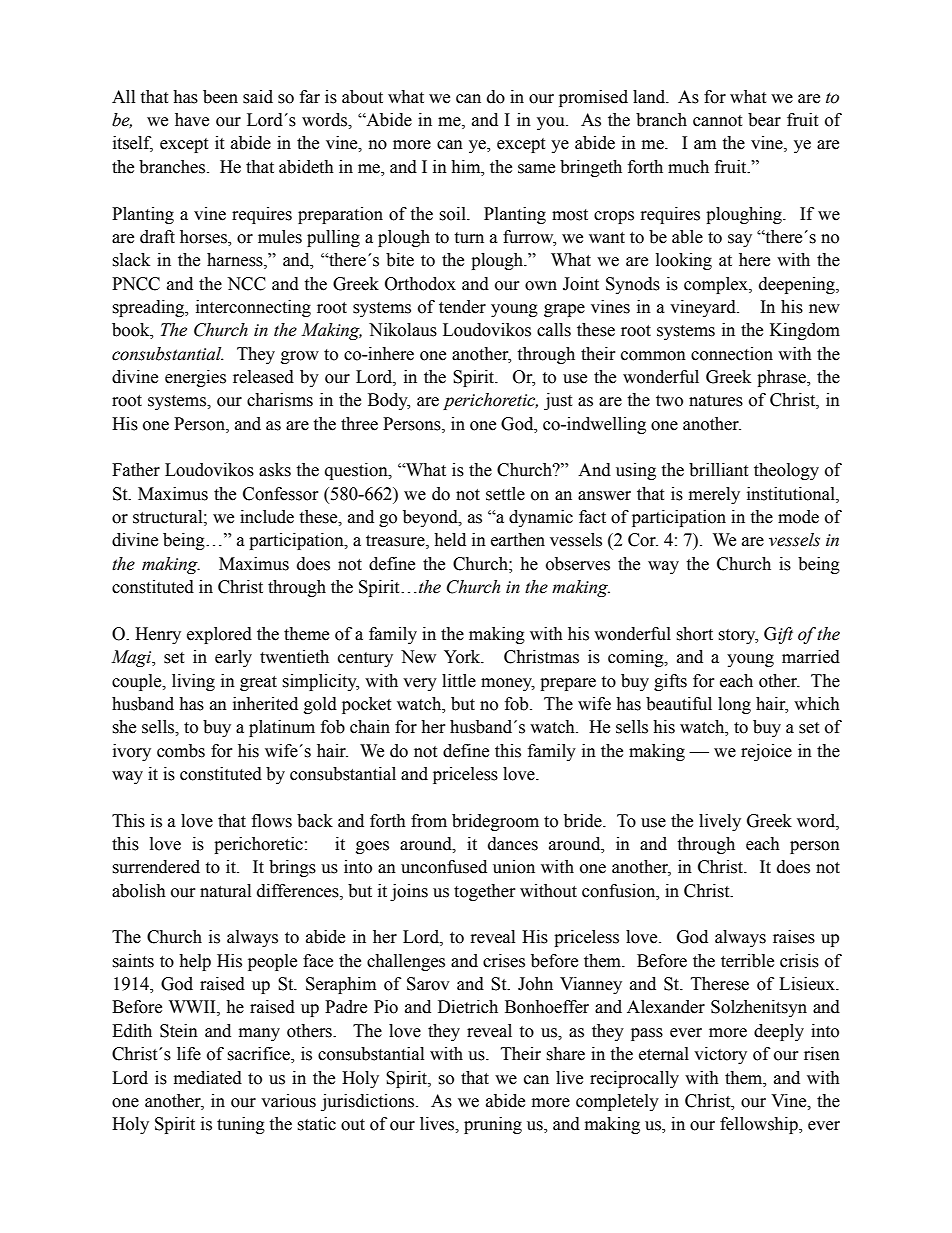 This page has height=1233, width=952. What do you see at coordinates (717, 121) in the page?
I see `cannot` at bounding box center [717, 121].
